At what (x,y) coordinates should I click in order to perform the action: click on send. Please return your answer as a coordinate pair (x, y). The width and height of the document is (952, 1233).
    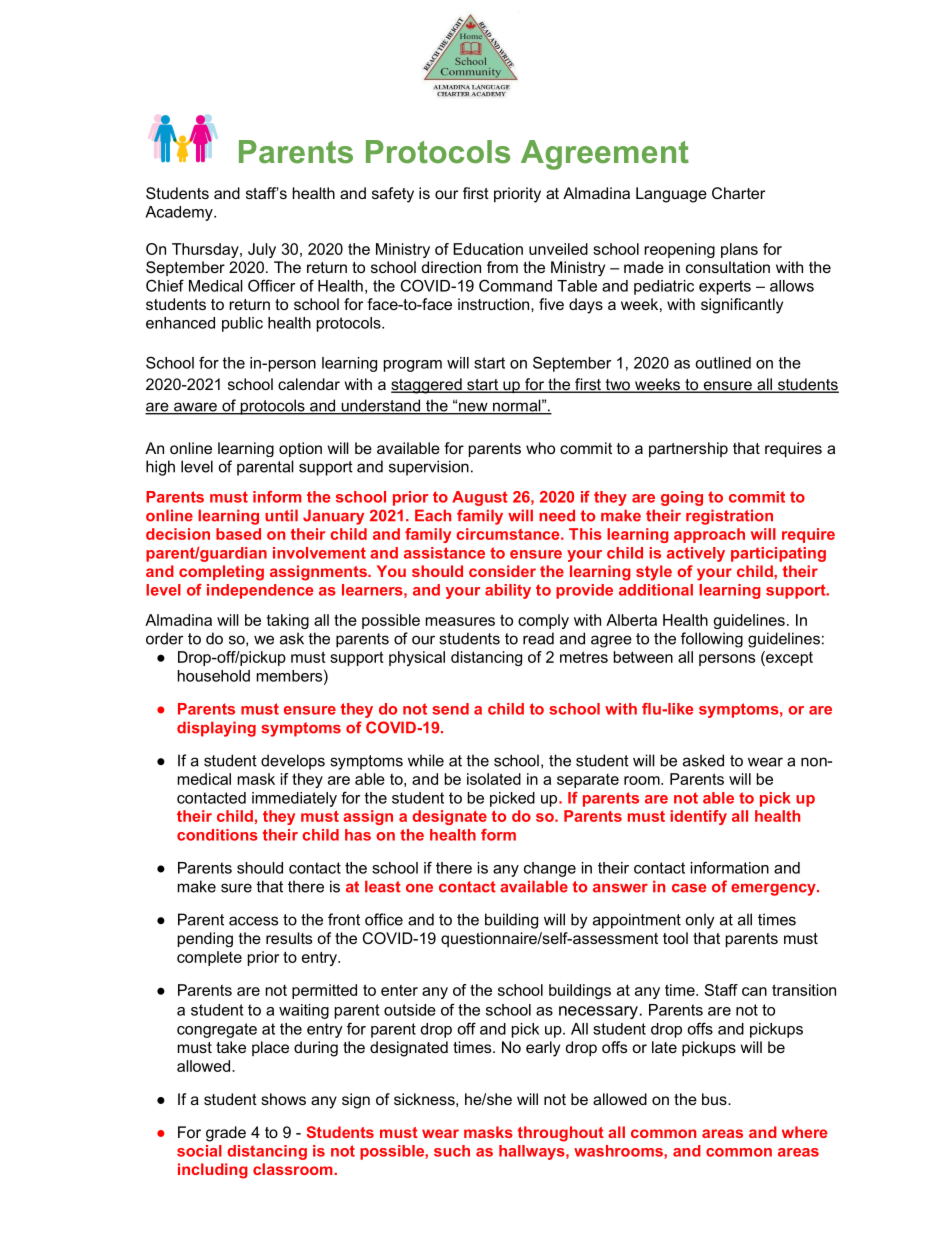
    Looking at the image, I should click on (450, 709).
